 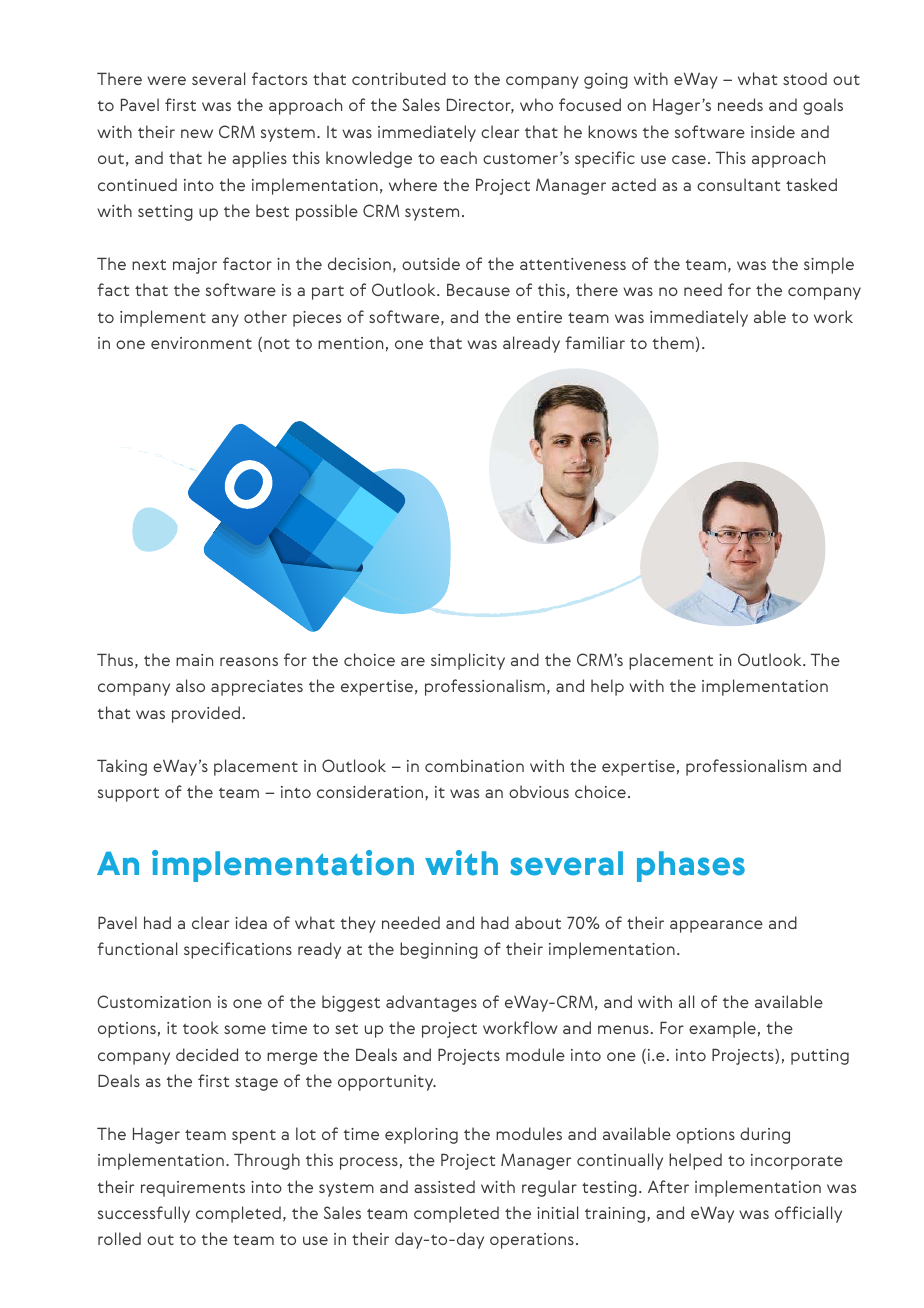 What do you see at coordinates (691, 866) in the screenshot?
I see `phases` at bounding box center [691, 866].
